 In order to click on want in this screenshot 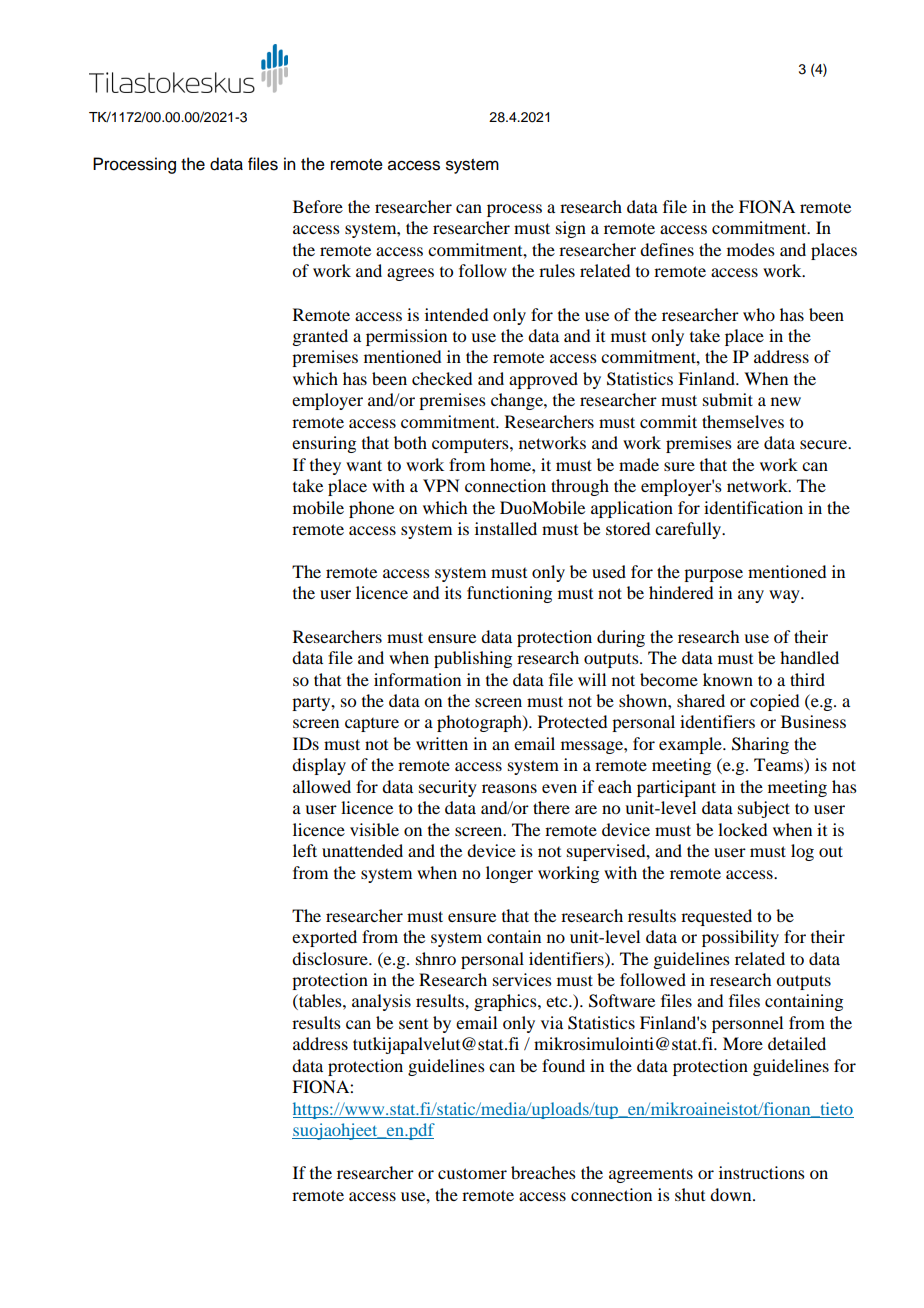, I will do `click(364, 465)`.
